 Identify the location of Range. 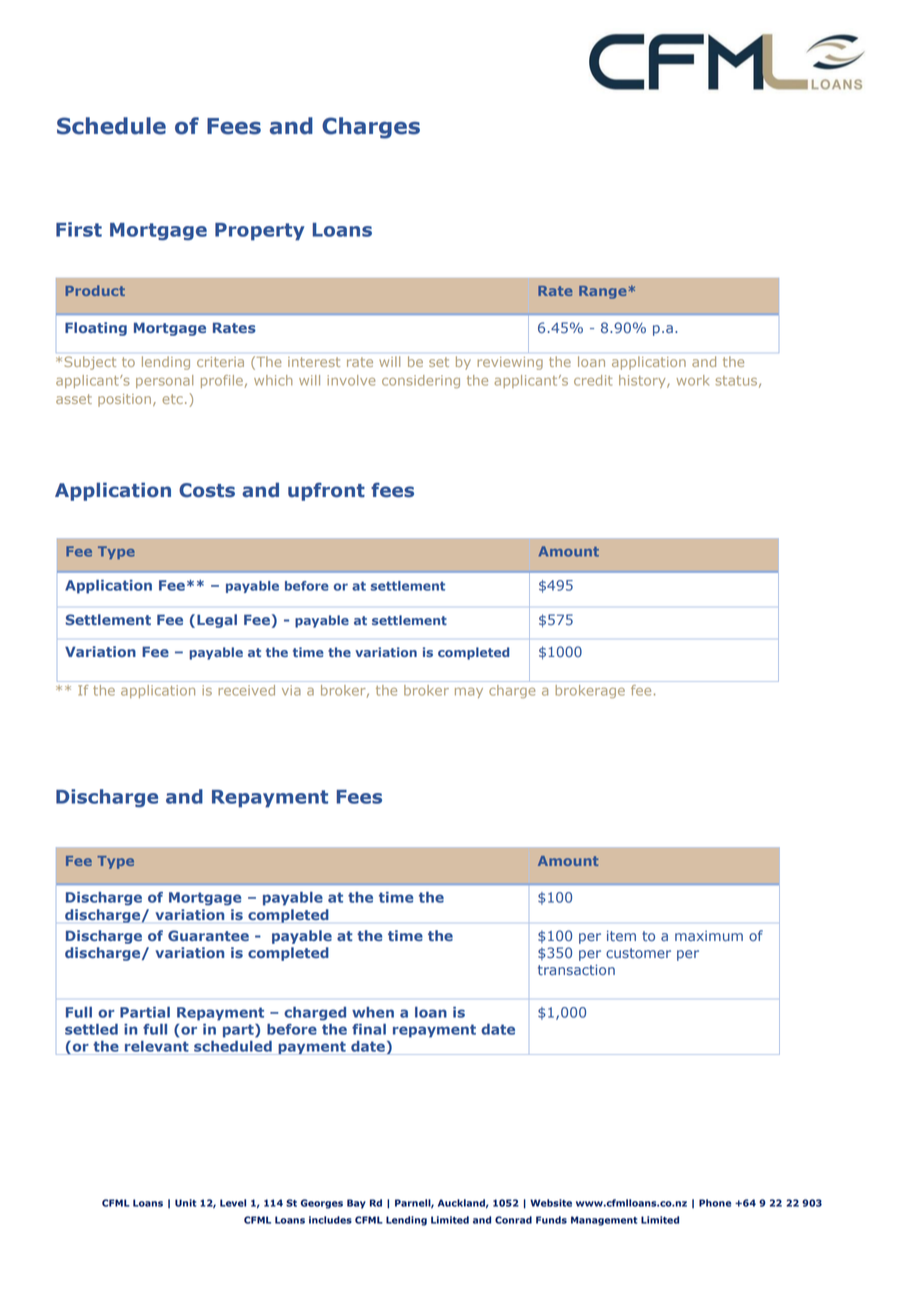
(602, 292).
